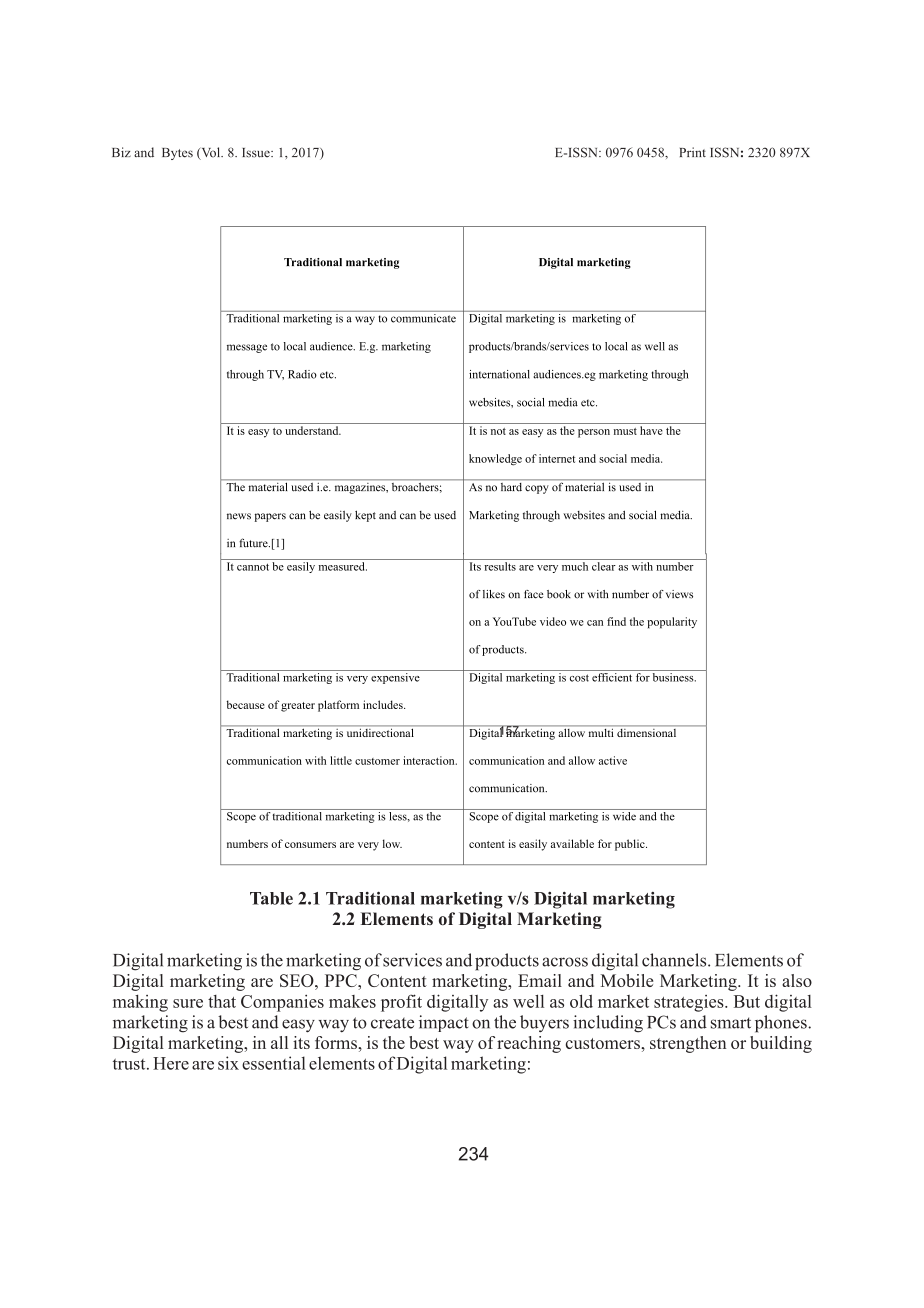 The image size is (924, 1308). I want to click on views, so click(679, 594).
